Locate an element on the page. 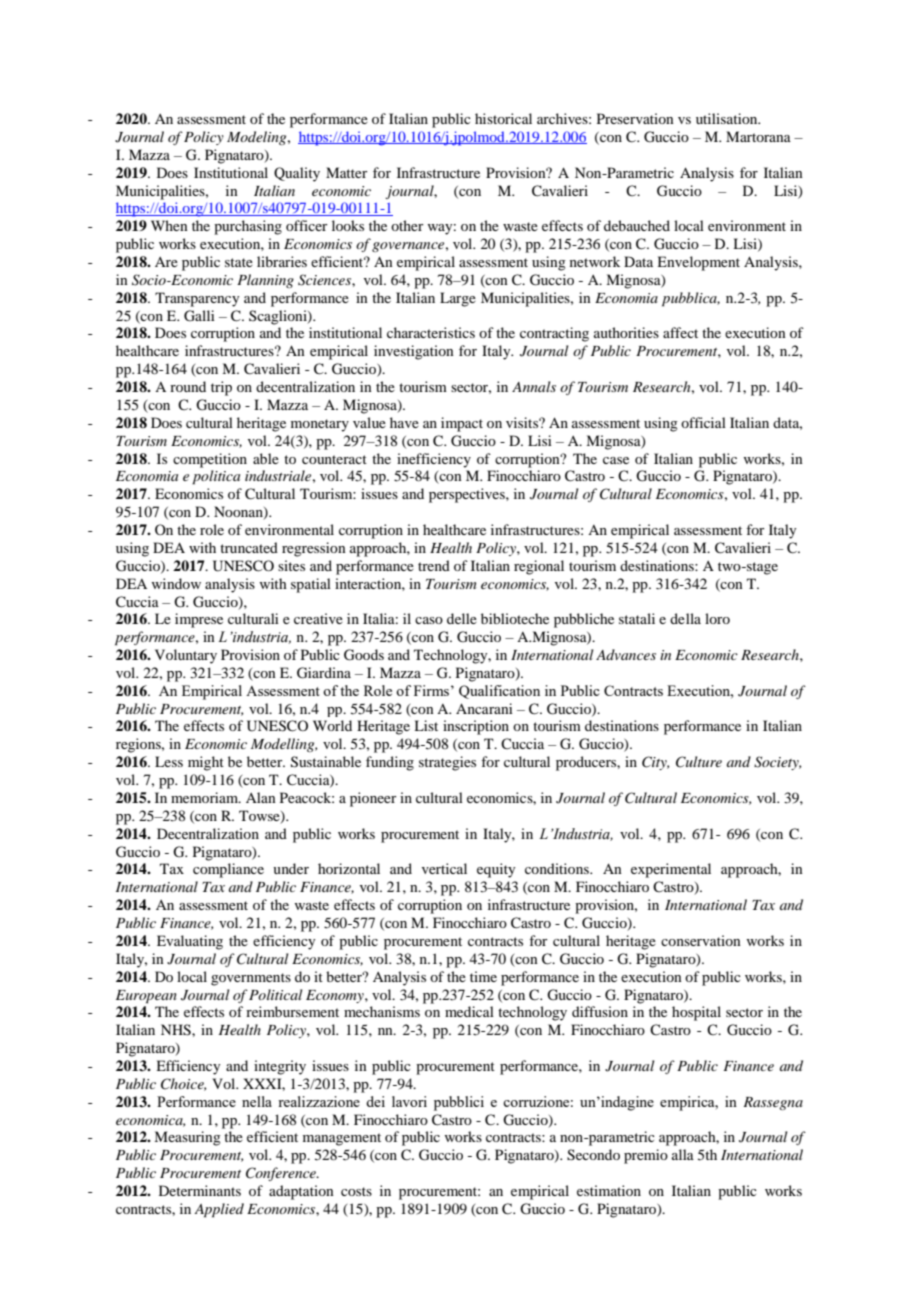 The height and width of the document is (1308, 924). Firms is located at coordinates (433, 690).
